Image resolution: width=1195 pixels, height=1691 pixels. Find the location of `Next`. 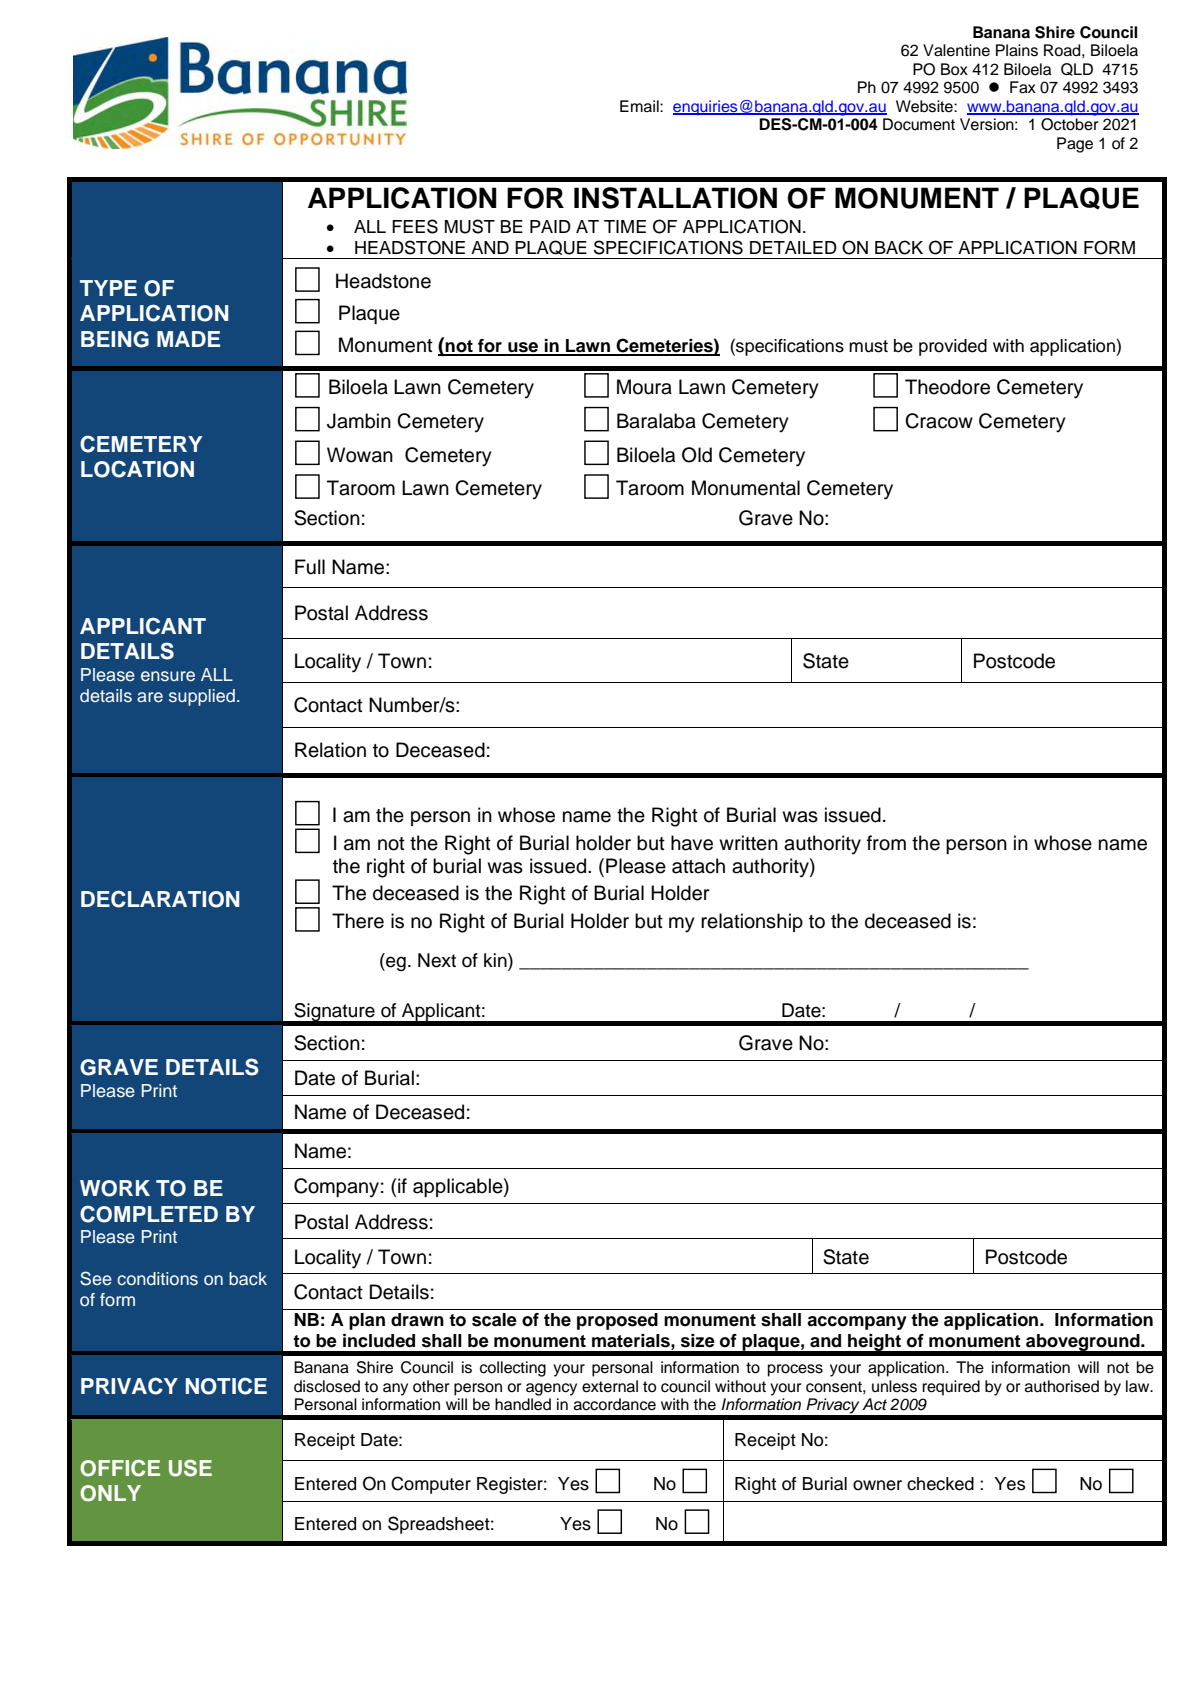

Next is located at coordinates (437, 960).
